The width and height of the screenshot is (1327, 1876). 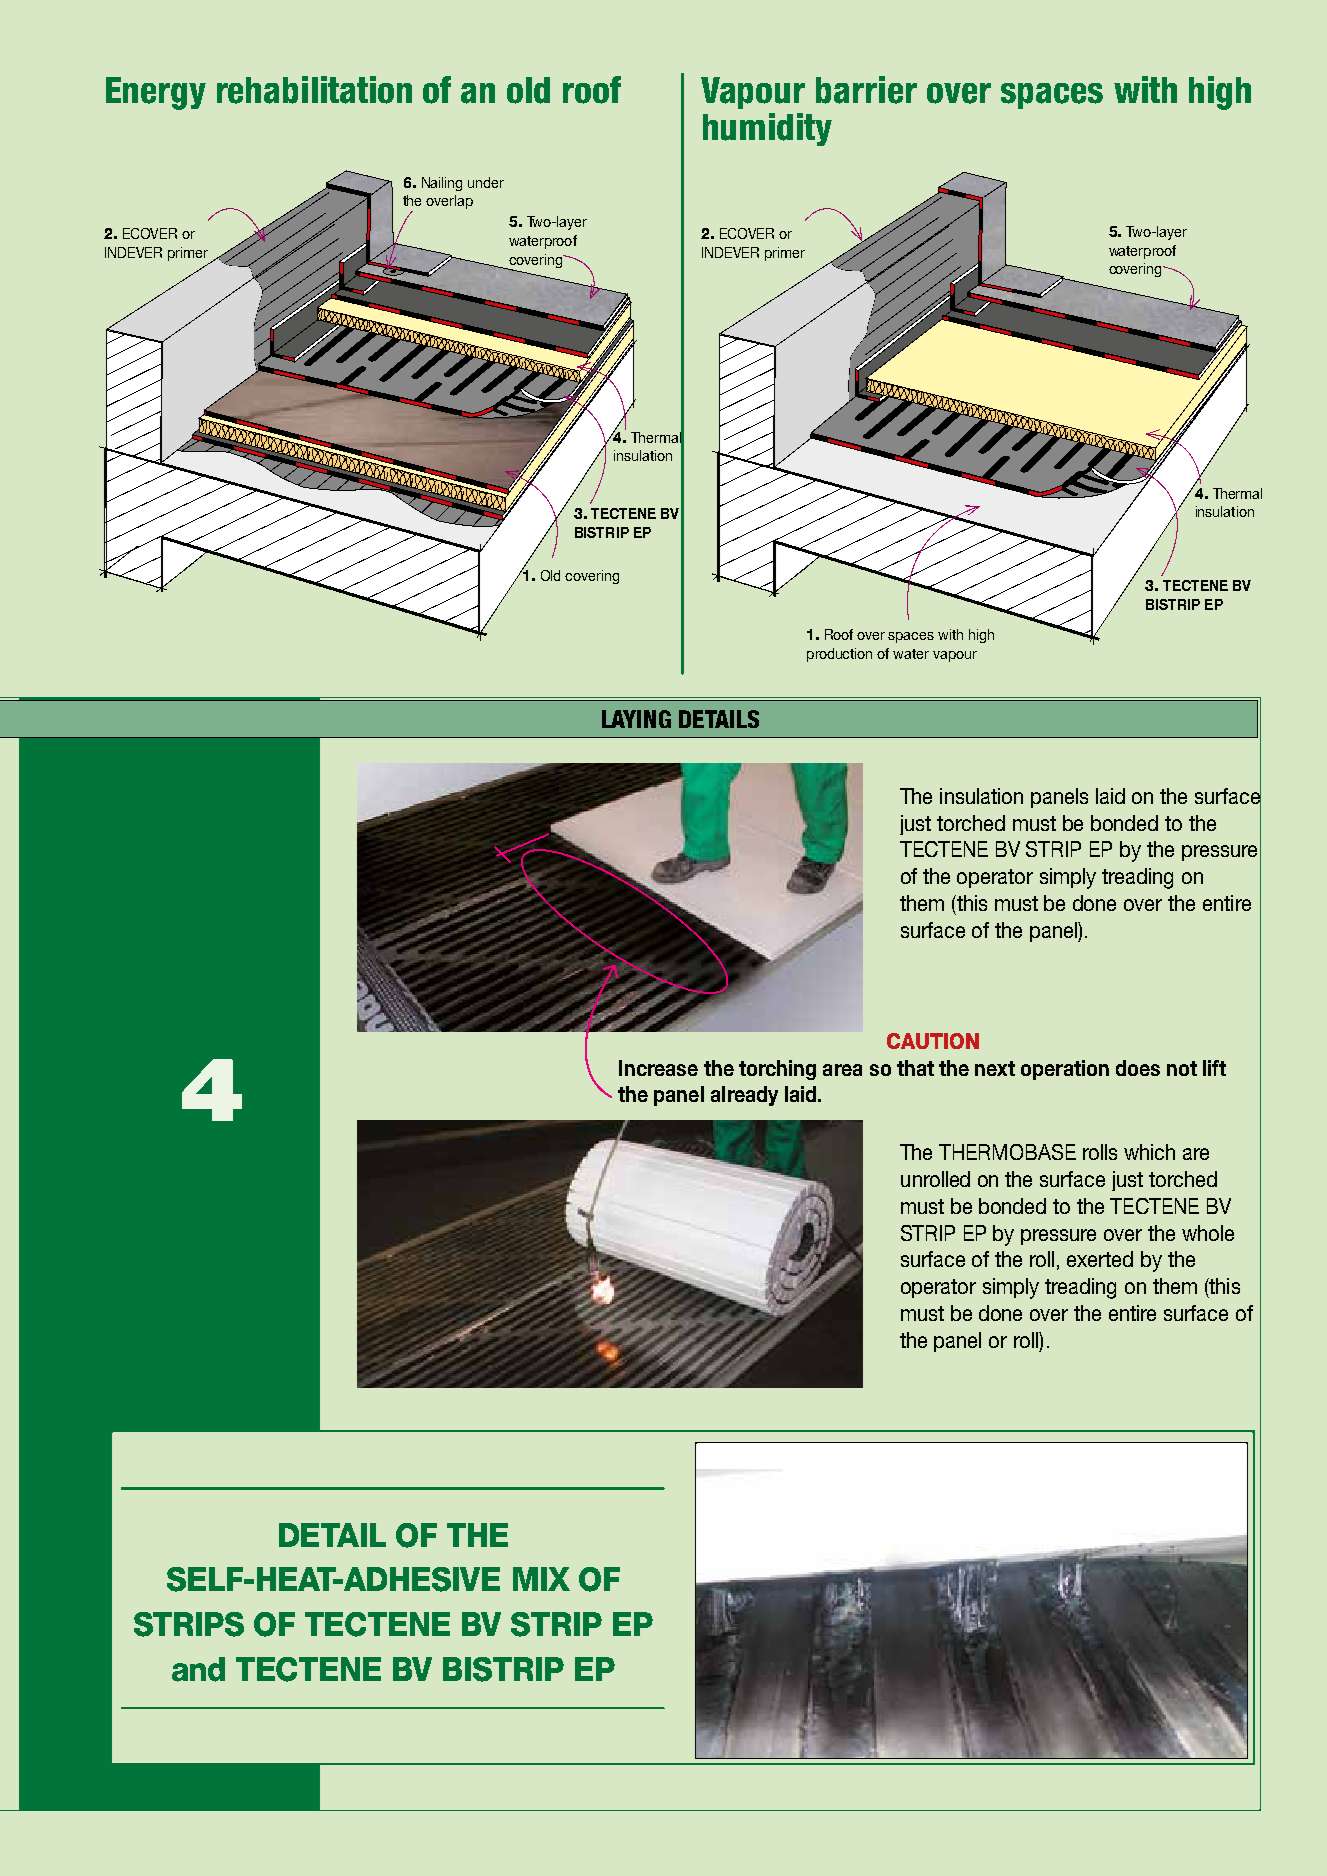 I want to click on area, so click(x=842, y=1070).
